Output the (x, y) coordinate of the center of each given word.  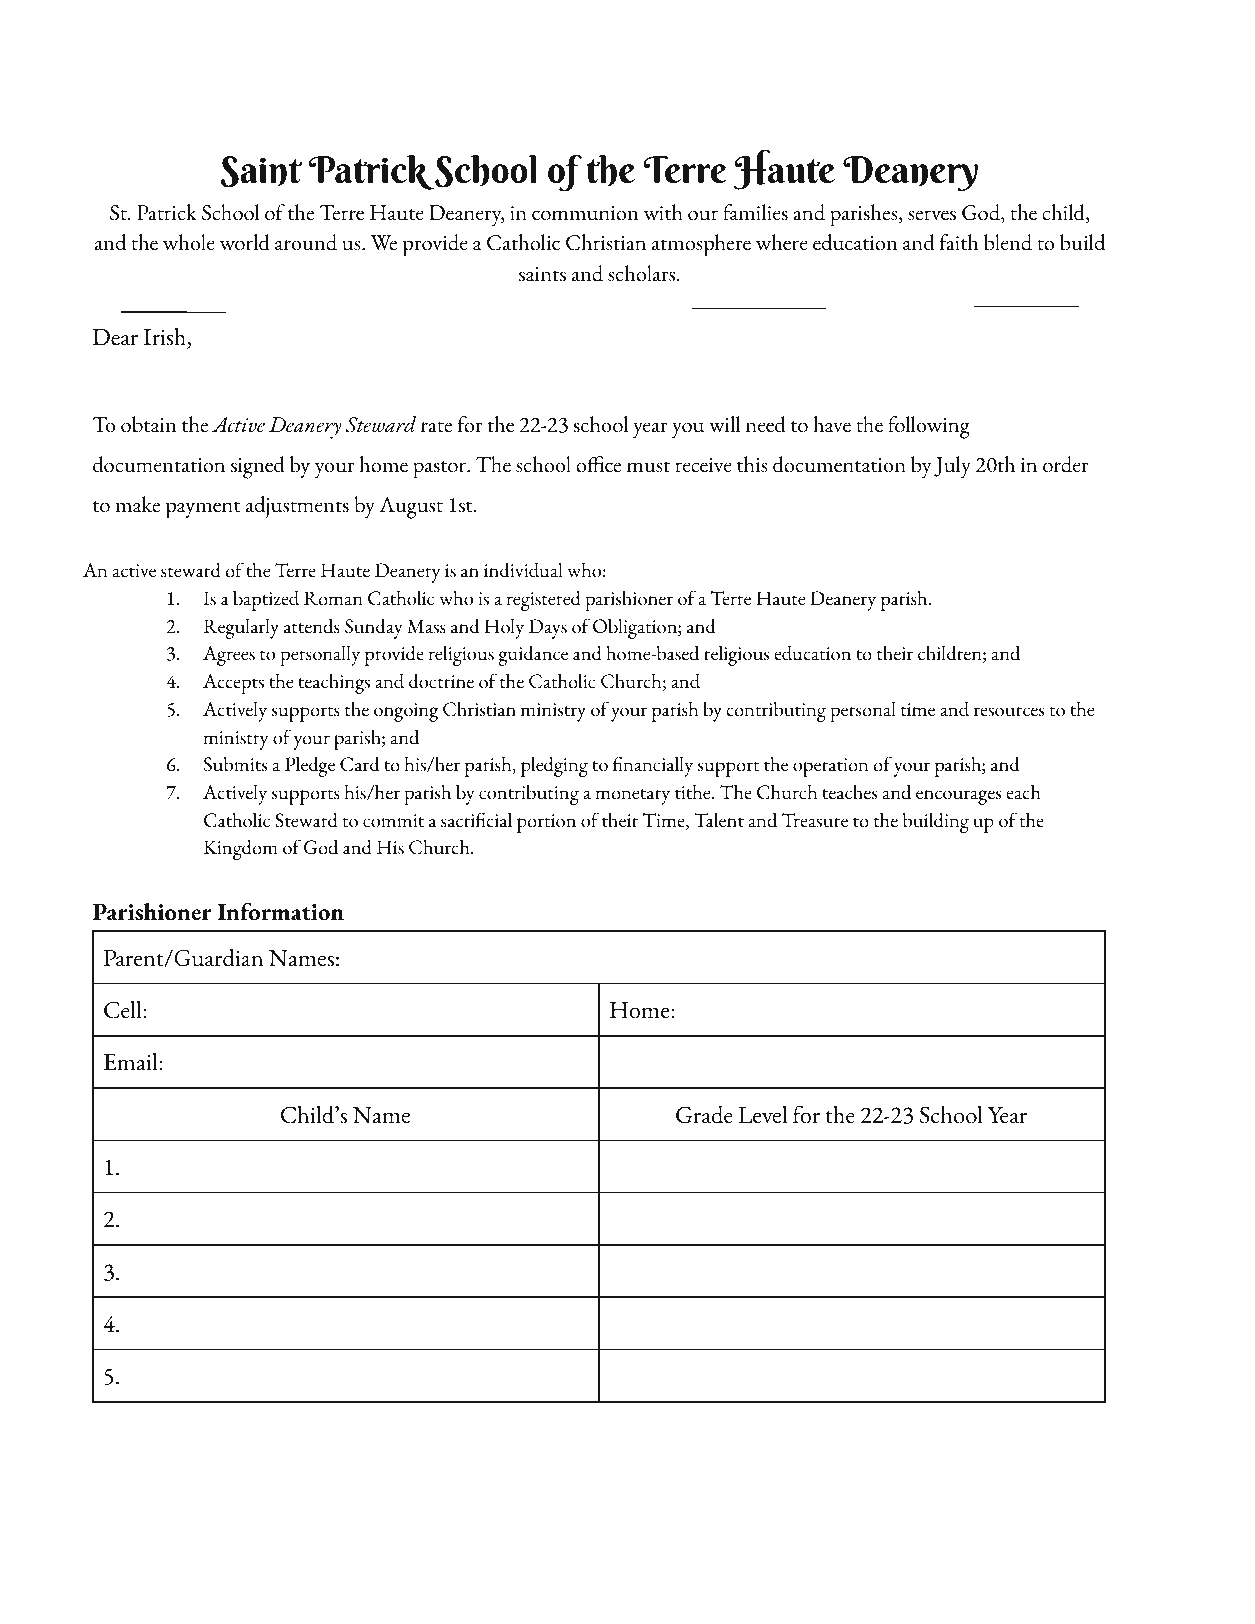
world (245, 242)
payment (203, 510)
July (952, 467)
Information (281, 911)
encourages (958, 797)
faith (958, 242)
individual (523, 570)
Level (763, 1115)
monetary (633, 797)
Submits (235, 764)
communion (585, 213)
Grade (704, 1115)
